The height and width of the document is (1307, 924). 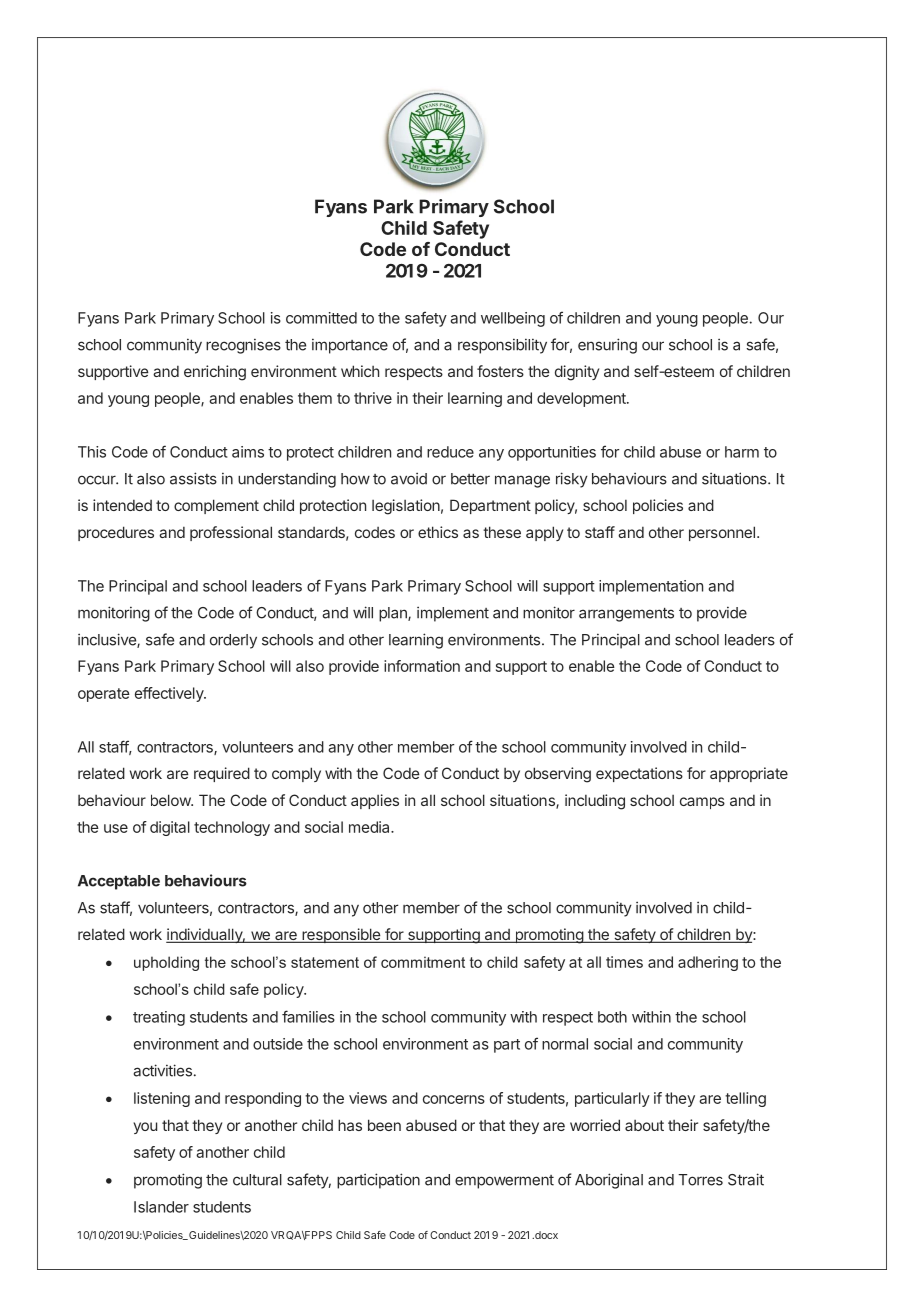 What do you see at coordinates (215, 373) in the document?
I see `enriching` at bounding box center [215, 373].
